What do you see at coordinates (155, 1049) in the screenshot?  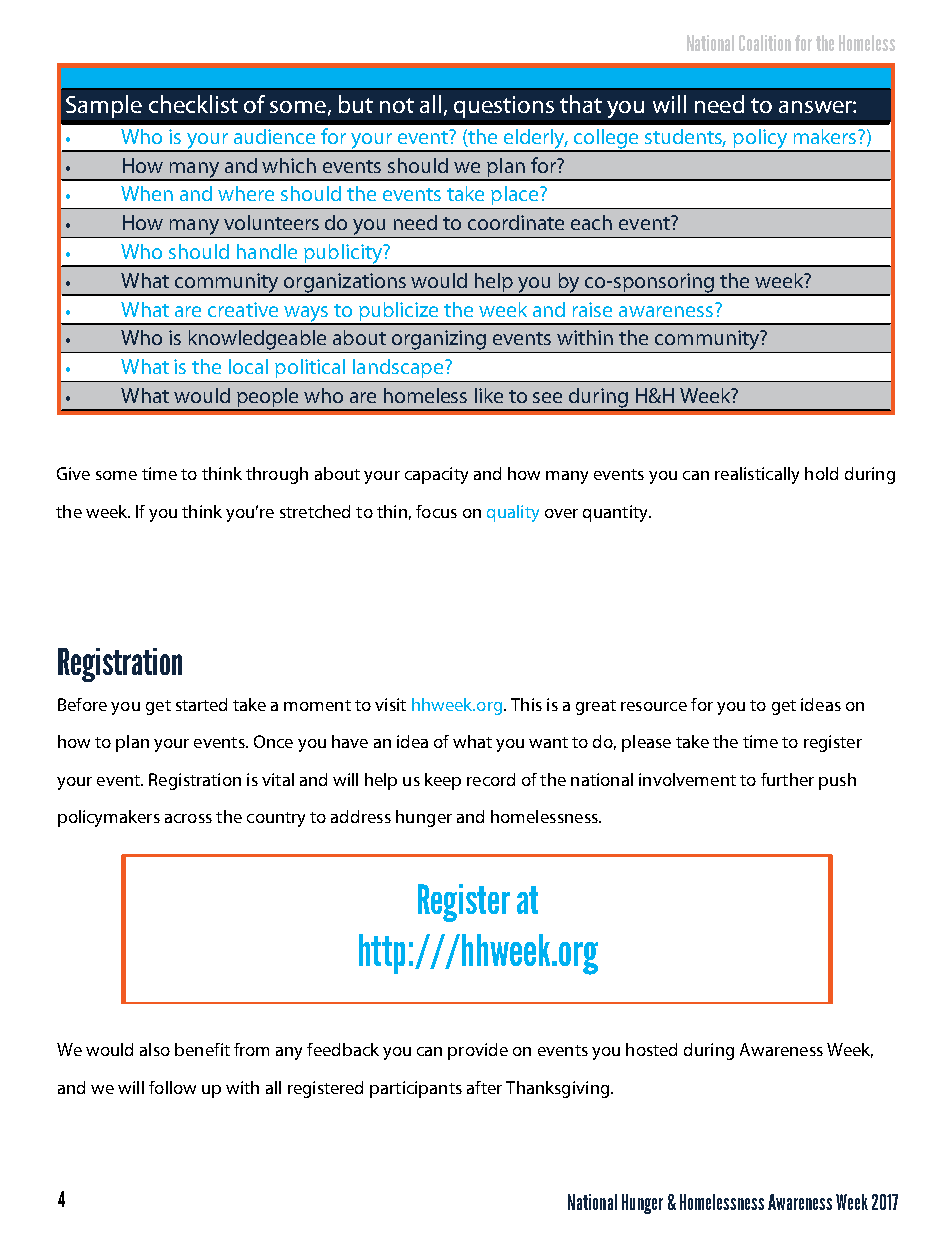 I see `also` at bounding box center [155, 1049].
